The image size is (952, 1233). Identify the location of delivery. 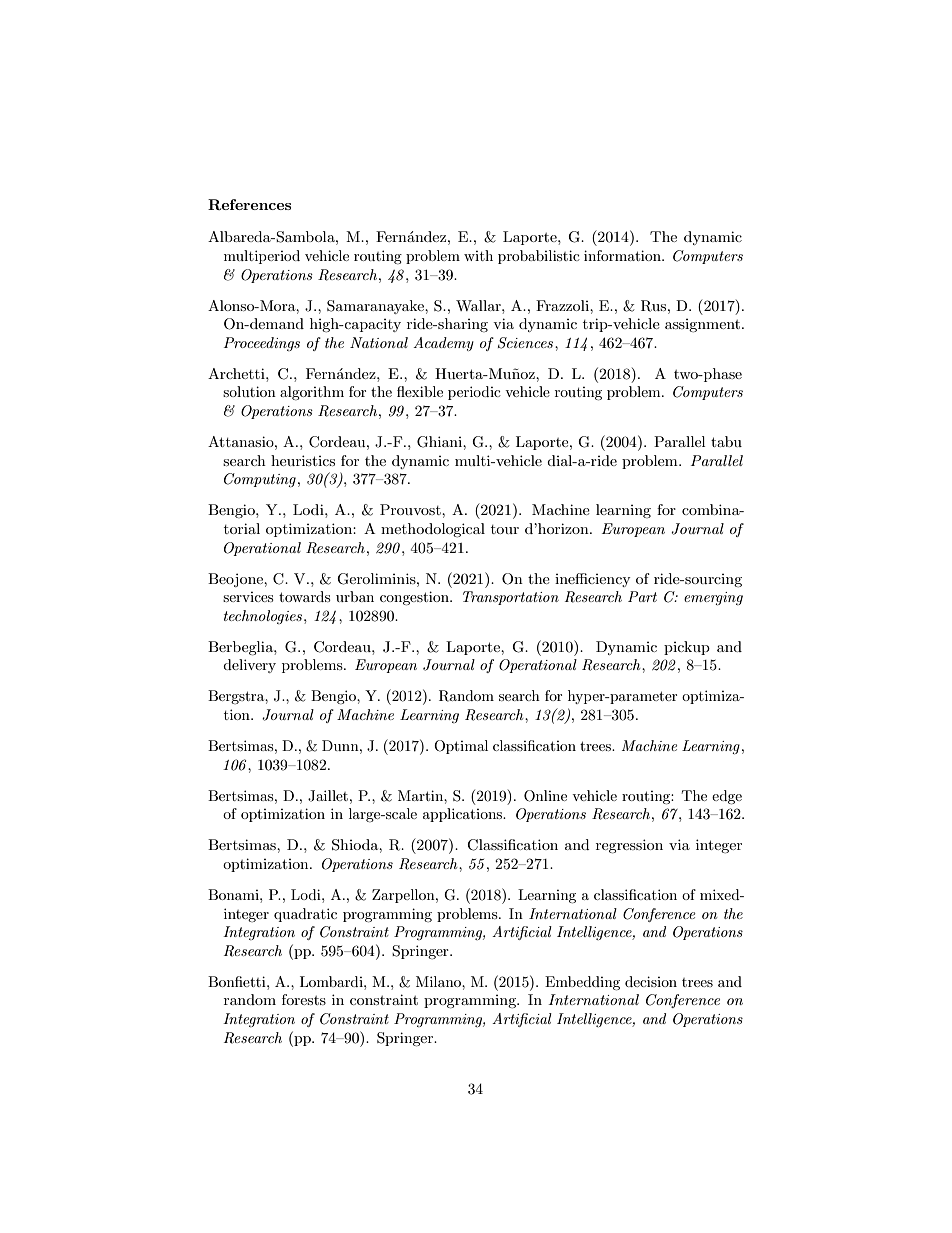
(249, 666).
